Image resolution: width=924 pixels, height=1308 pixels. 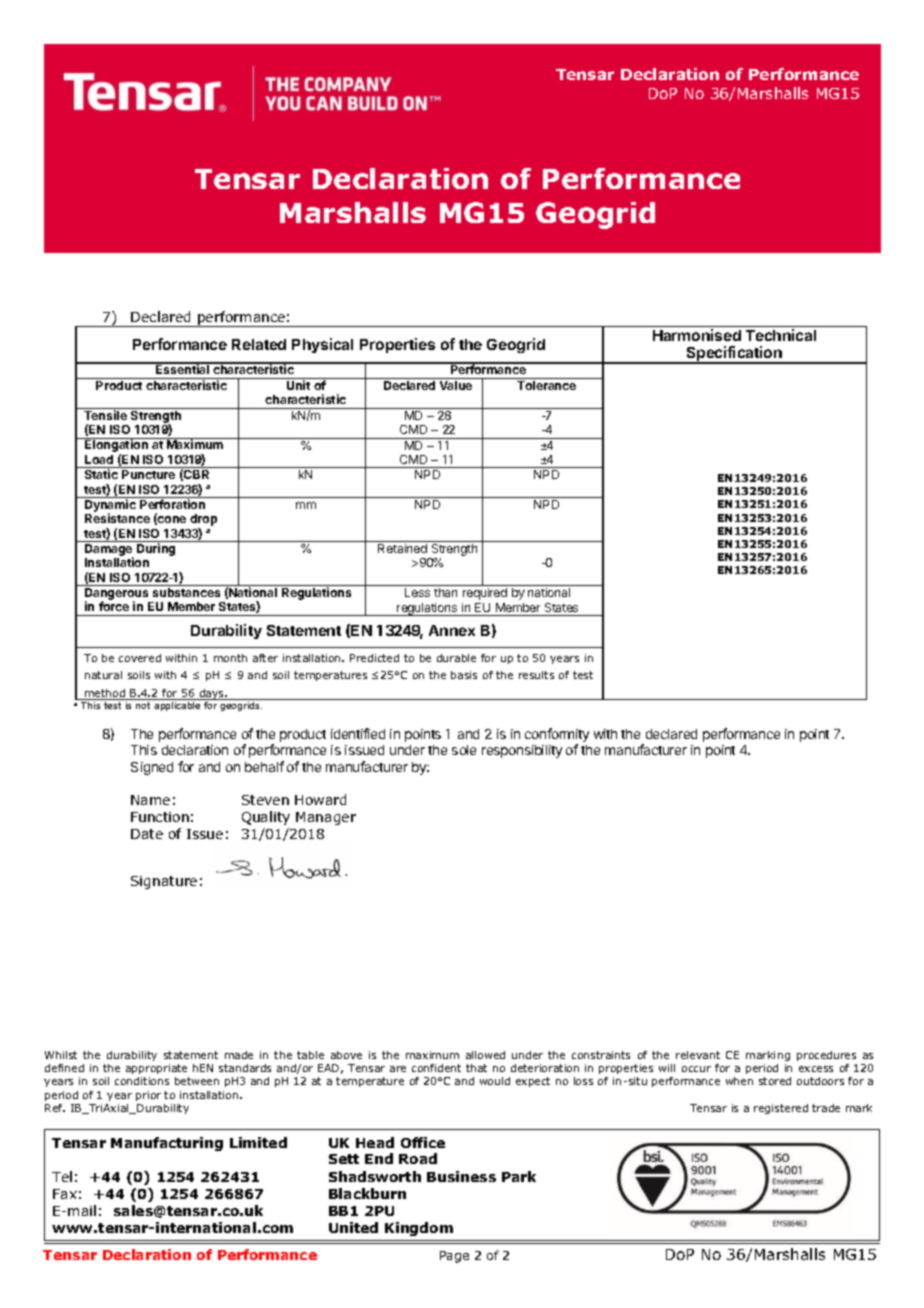 What do you see at coordinates (456, 385) in the page?
I see `Value` at bounding box center [456, 385].
